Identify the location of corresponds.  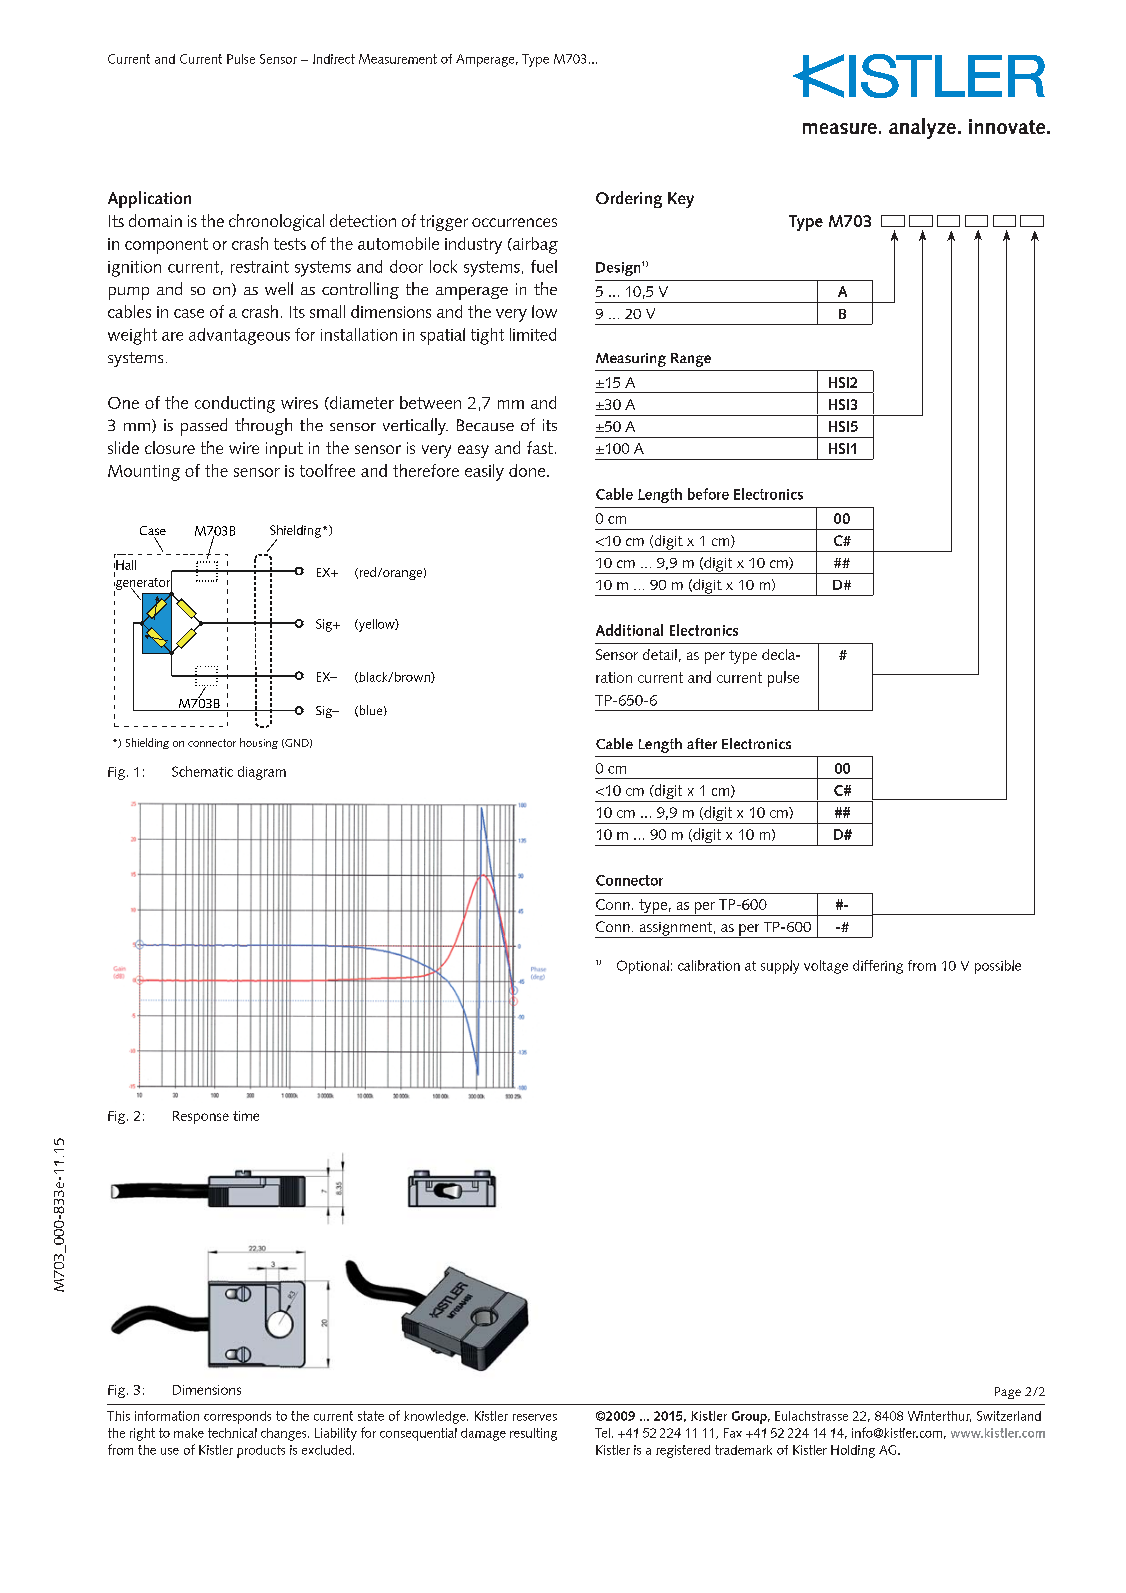
(237, 1417).
